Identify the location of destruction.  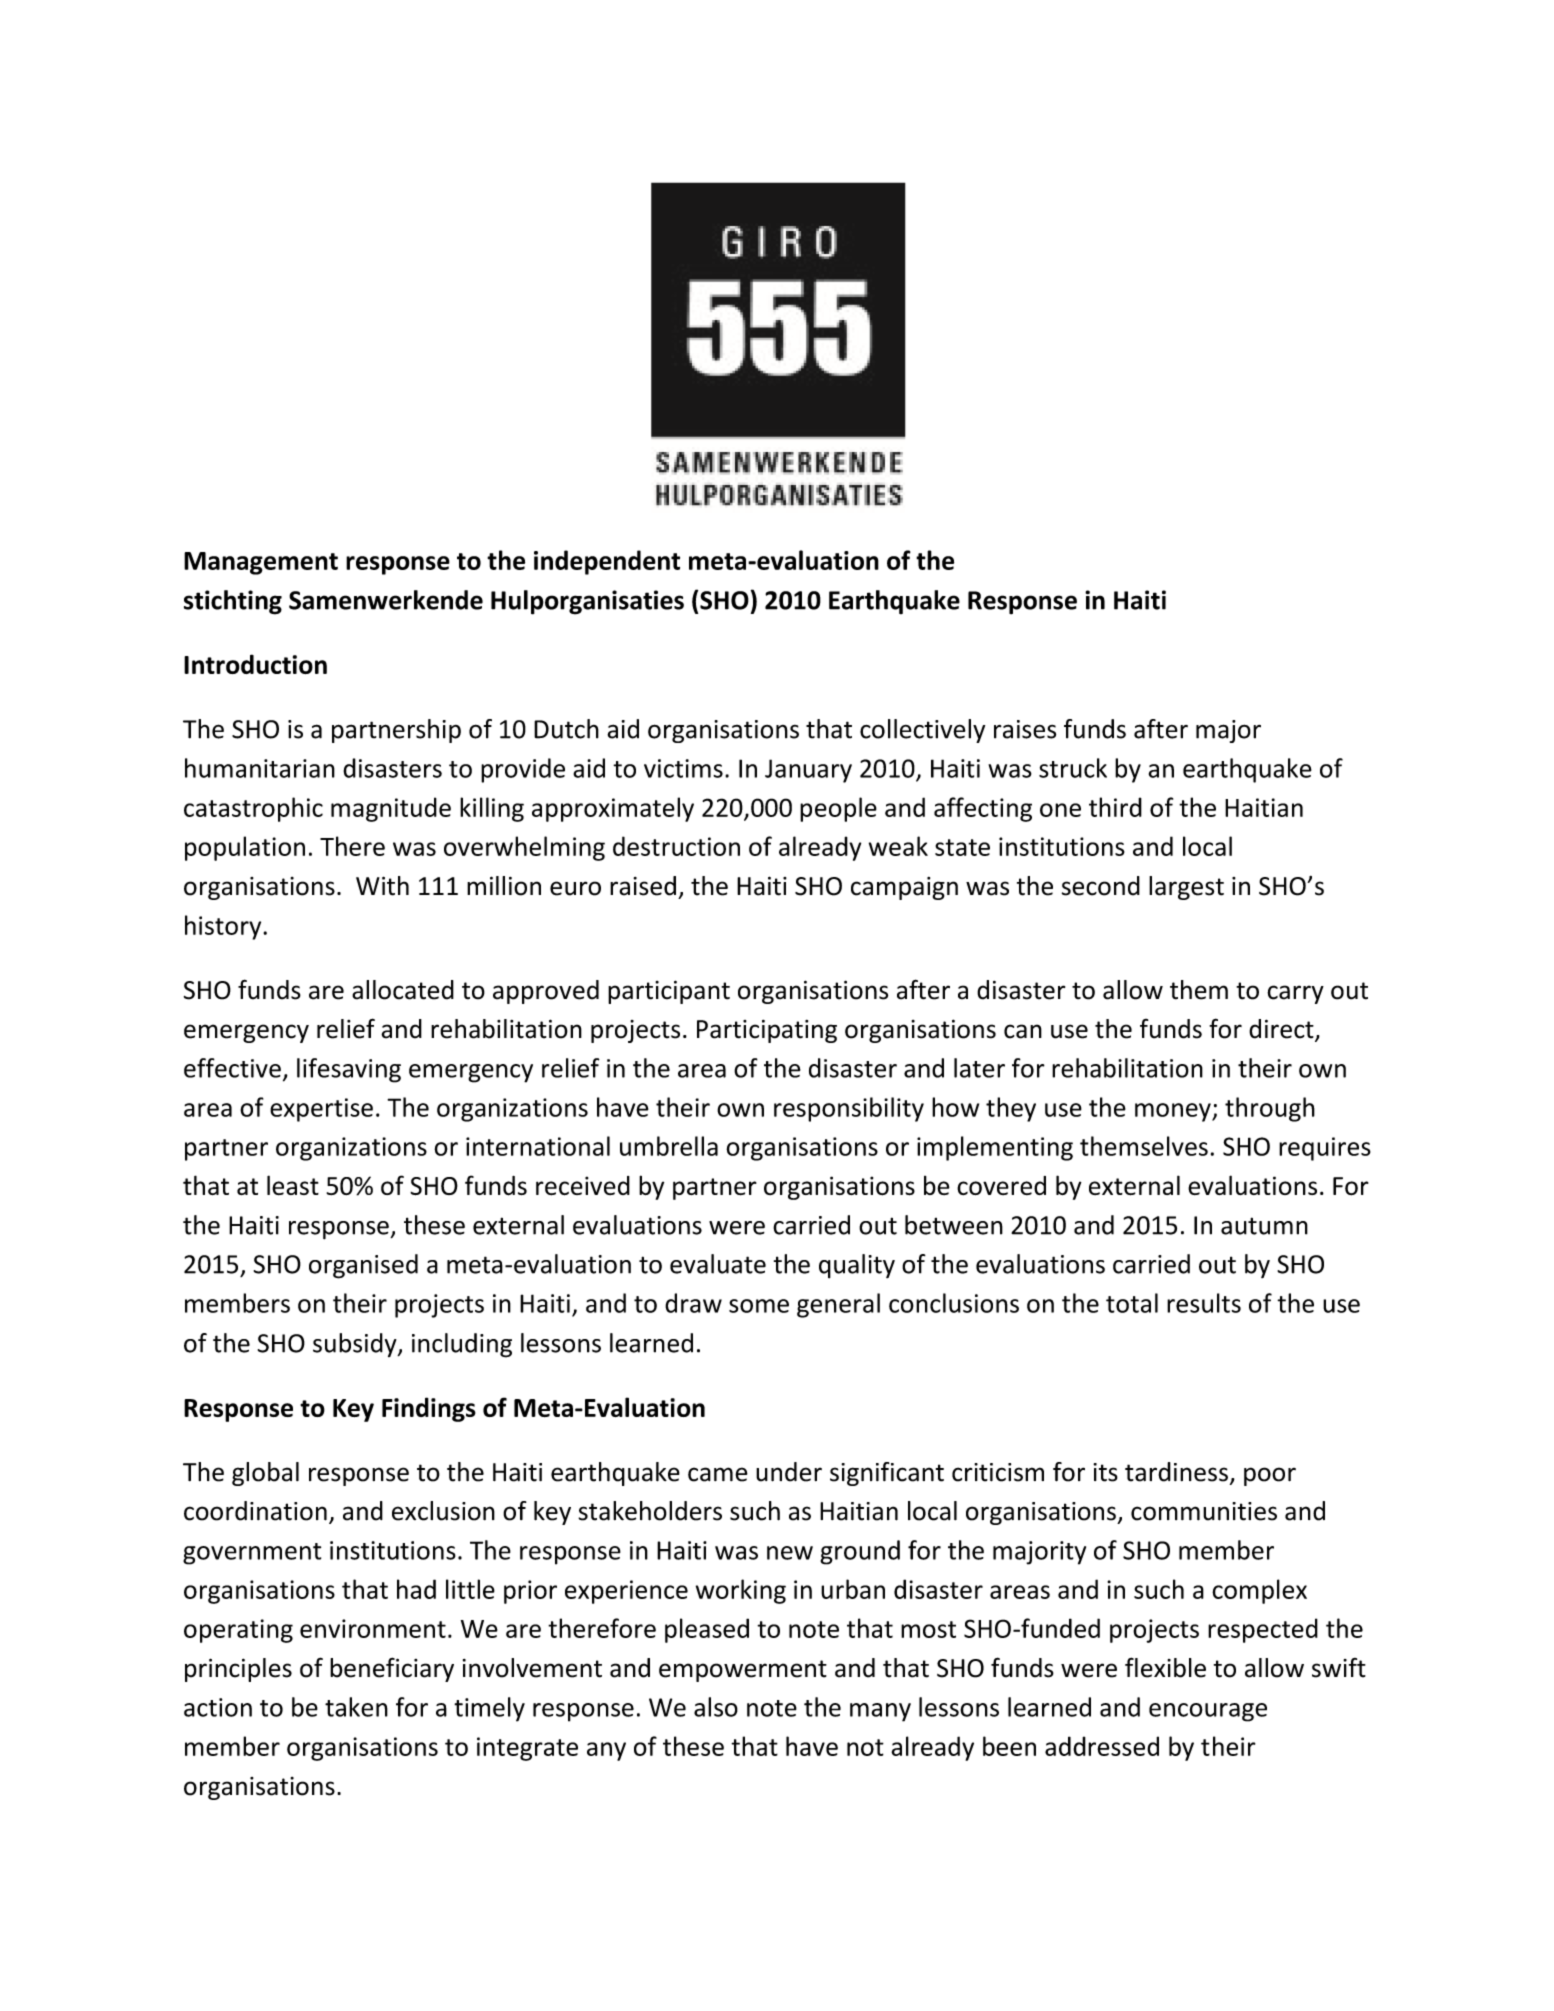
(676, 846).
